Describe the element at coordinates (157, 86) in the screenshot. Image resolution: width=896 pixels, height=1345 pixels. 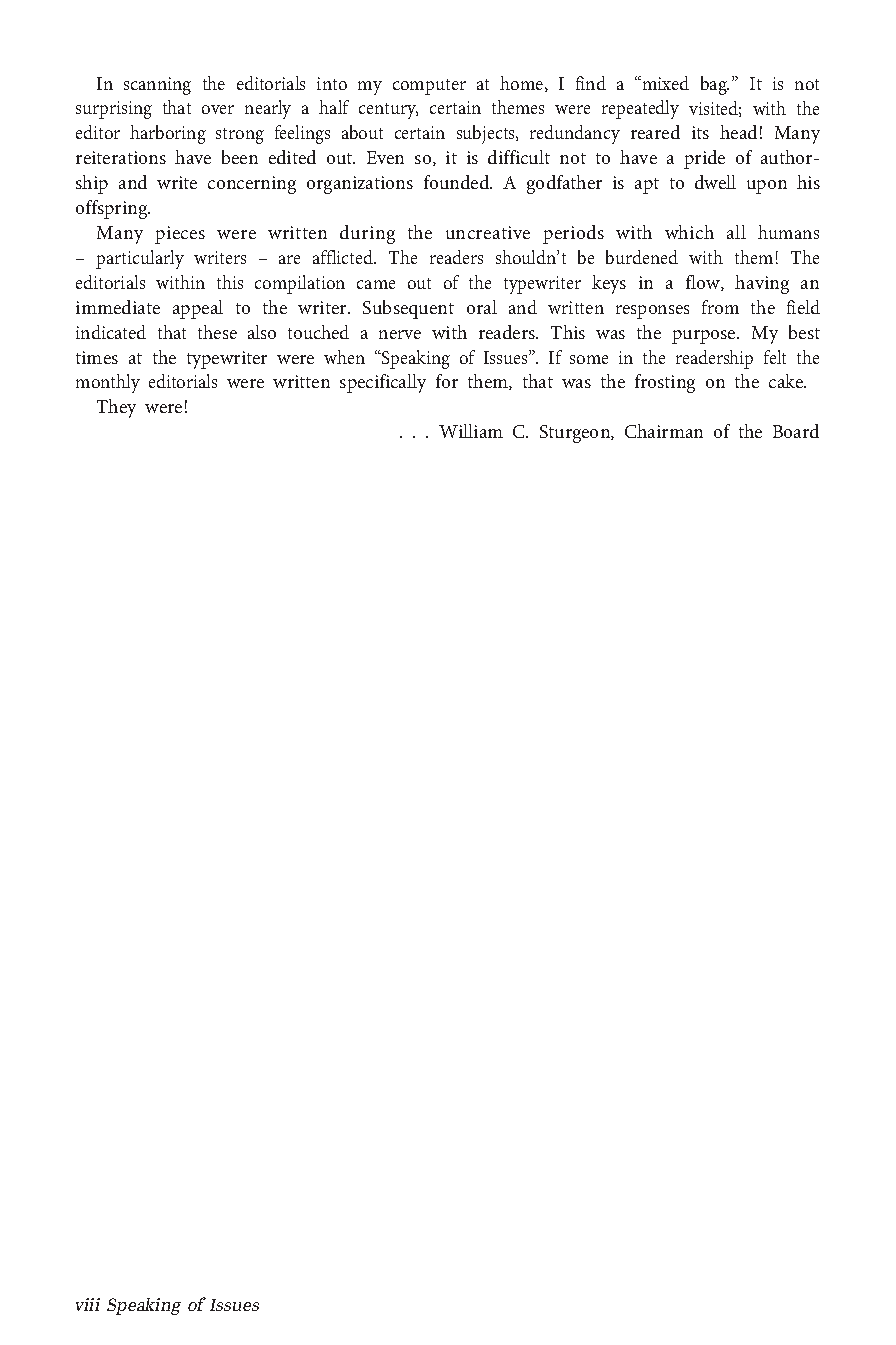
I see `scanning` at that location.
